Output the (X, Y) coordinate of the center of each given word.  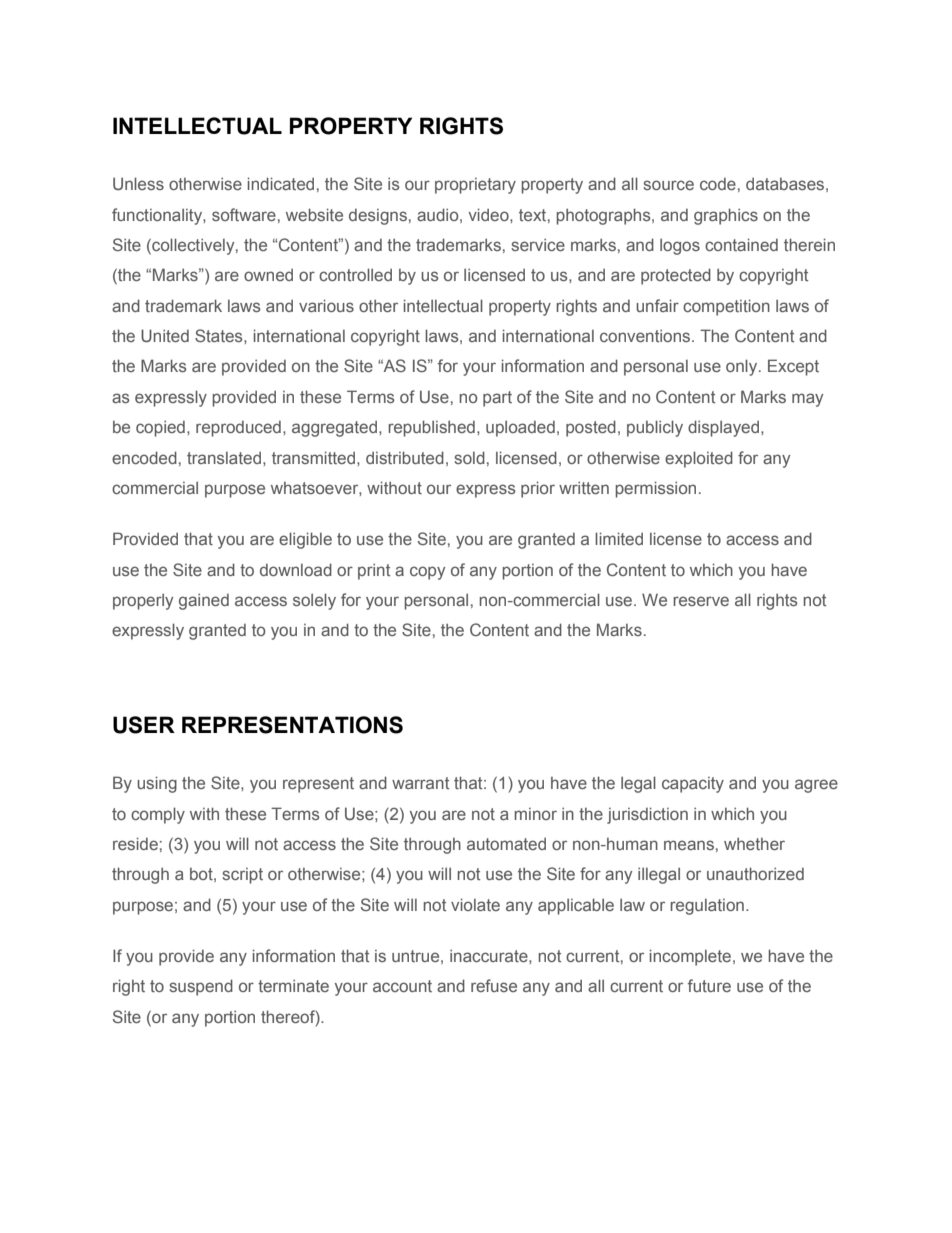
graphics (726, 216)
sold (469, 457)
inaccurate (490, 956)
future (709, 985)
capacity (693, 785)
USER (144, 725)
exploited (699, 459)
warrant (420, 783)
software (244, 214)
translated (224, 458)
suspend (201, 987)
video (489, 214)
